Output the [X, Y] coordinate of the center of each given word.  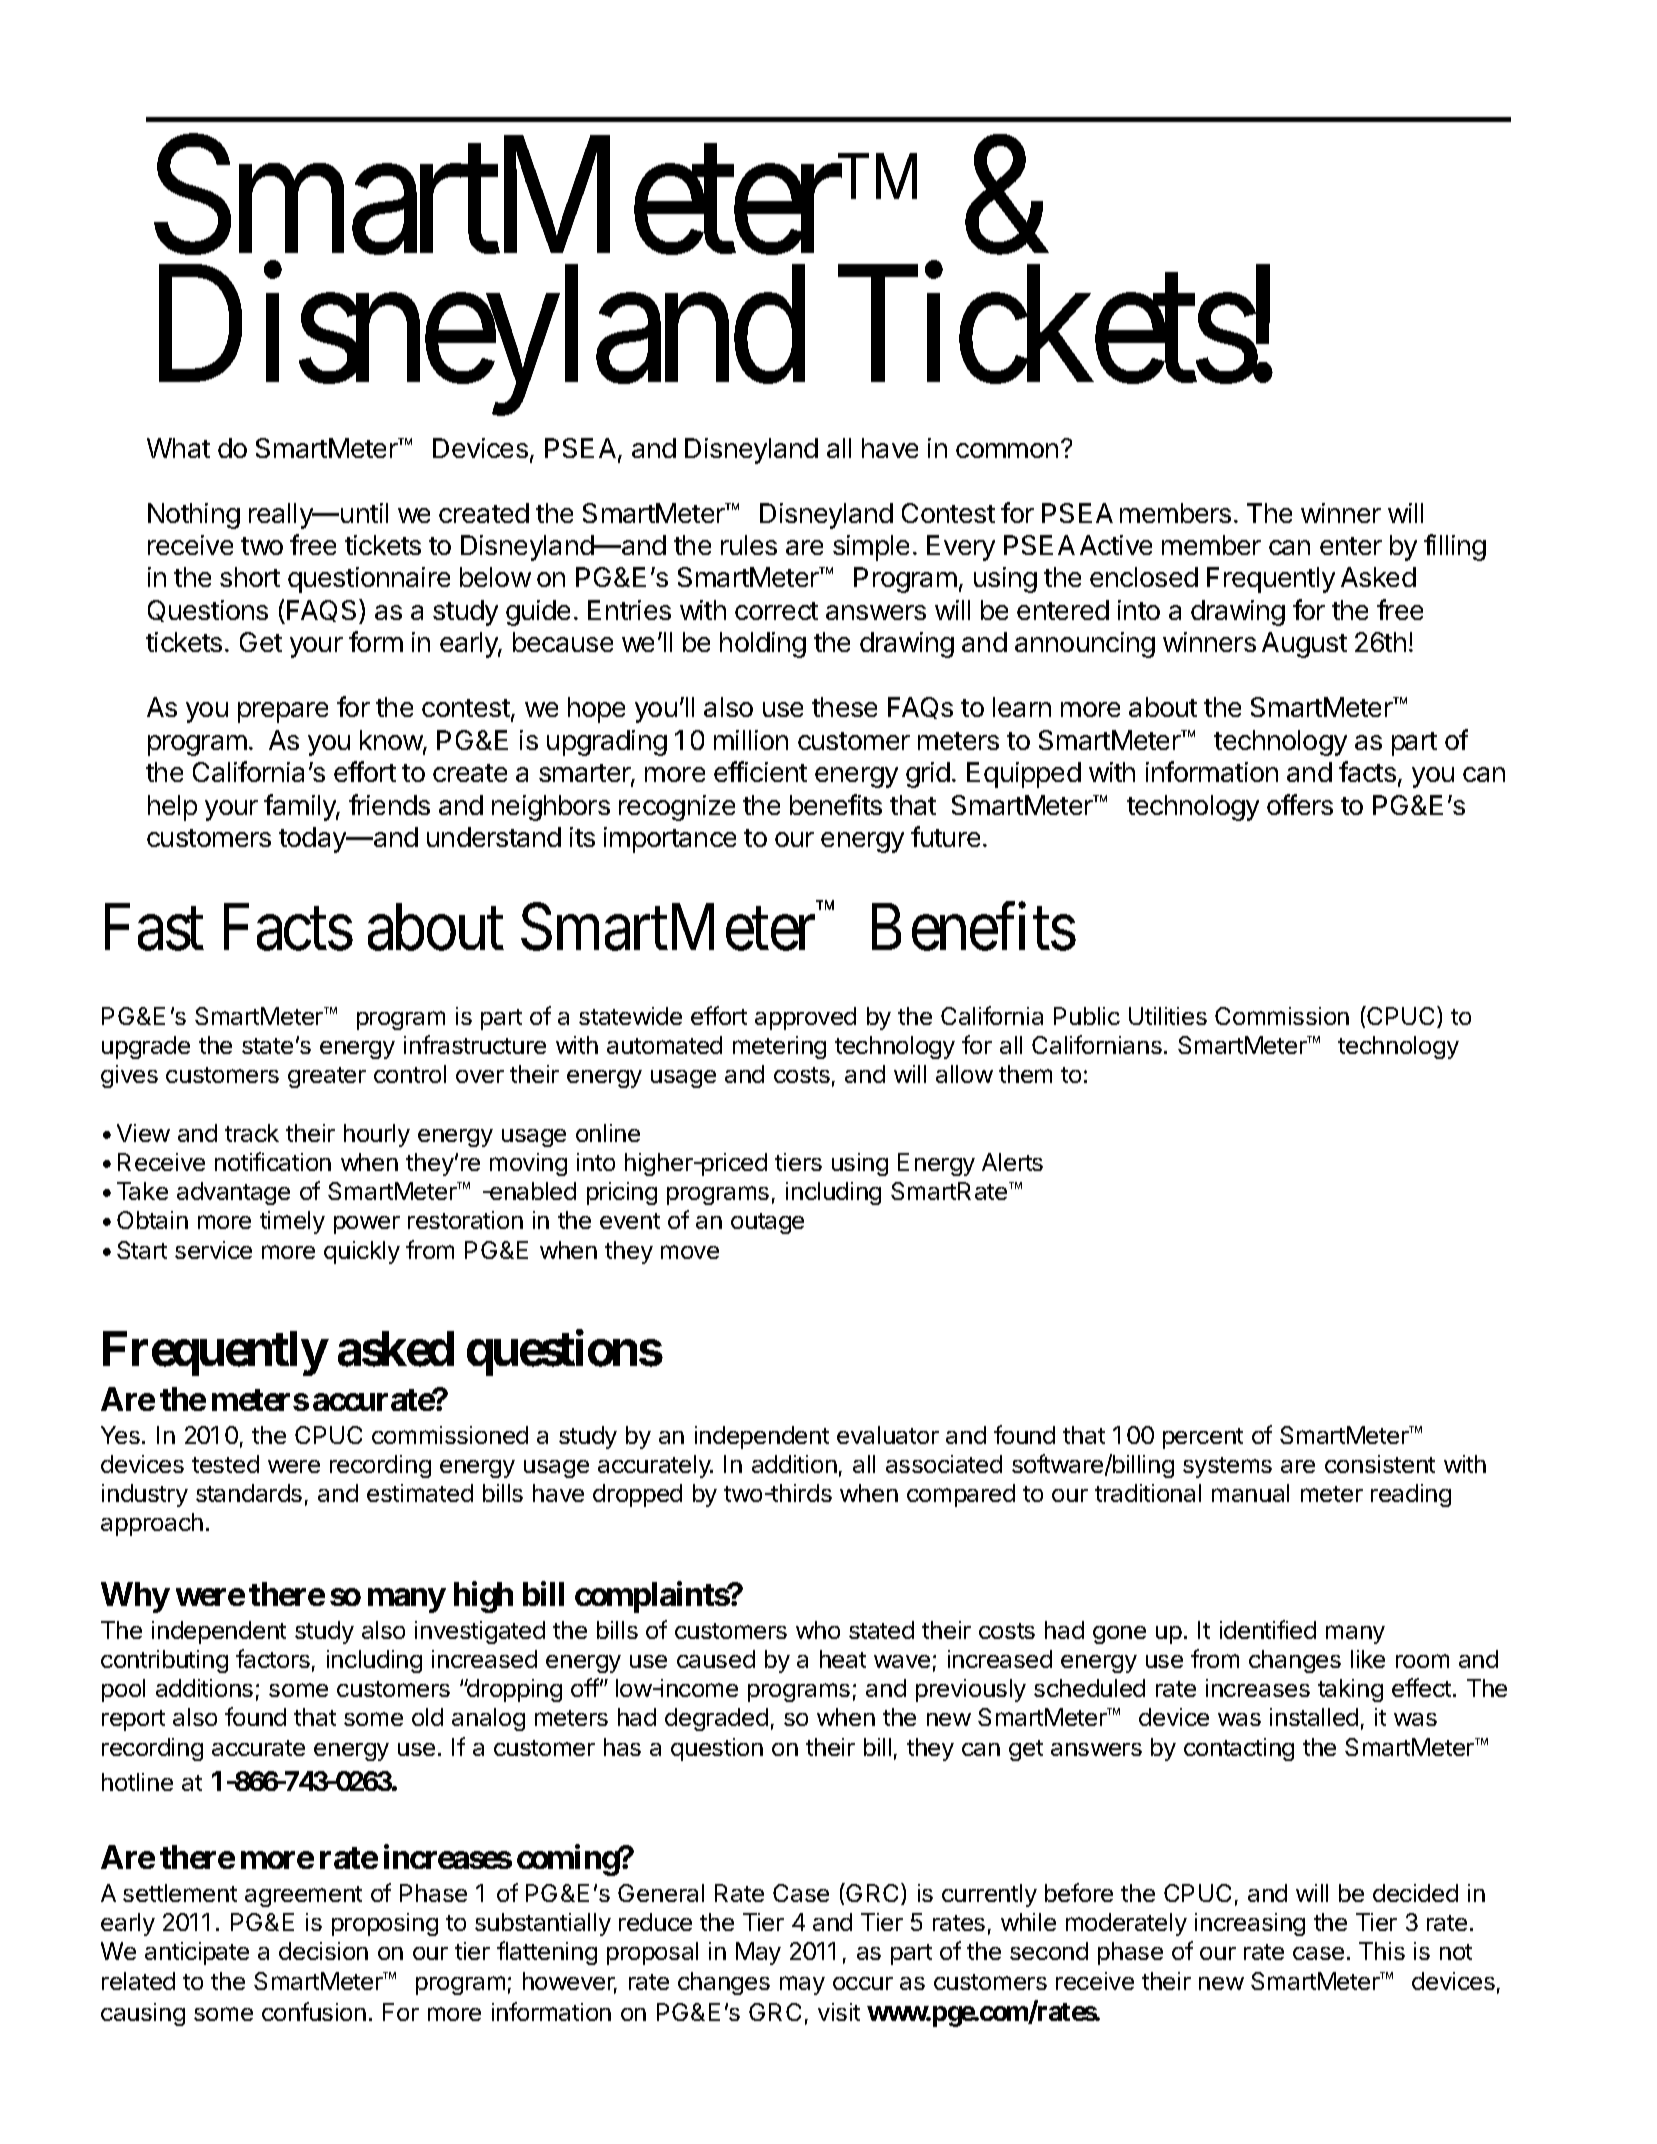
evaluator [888, 1435]
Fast [154, 928]
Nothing [194, 516]
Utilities [1168, 1016]
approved [805, 1018]
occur [863, 1983]
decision [323, 1951]
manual [1250, 1493]
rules [749, 545]
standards [249, 1493]
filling [1455, 547]
